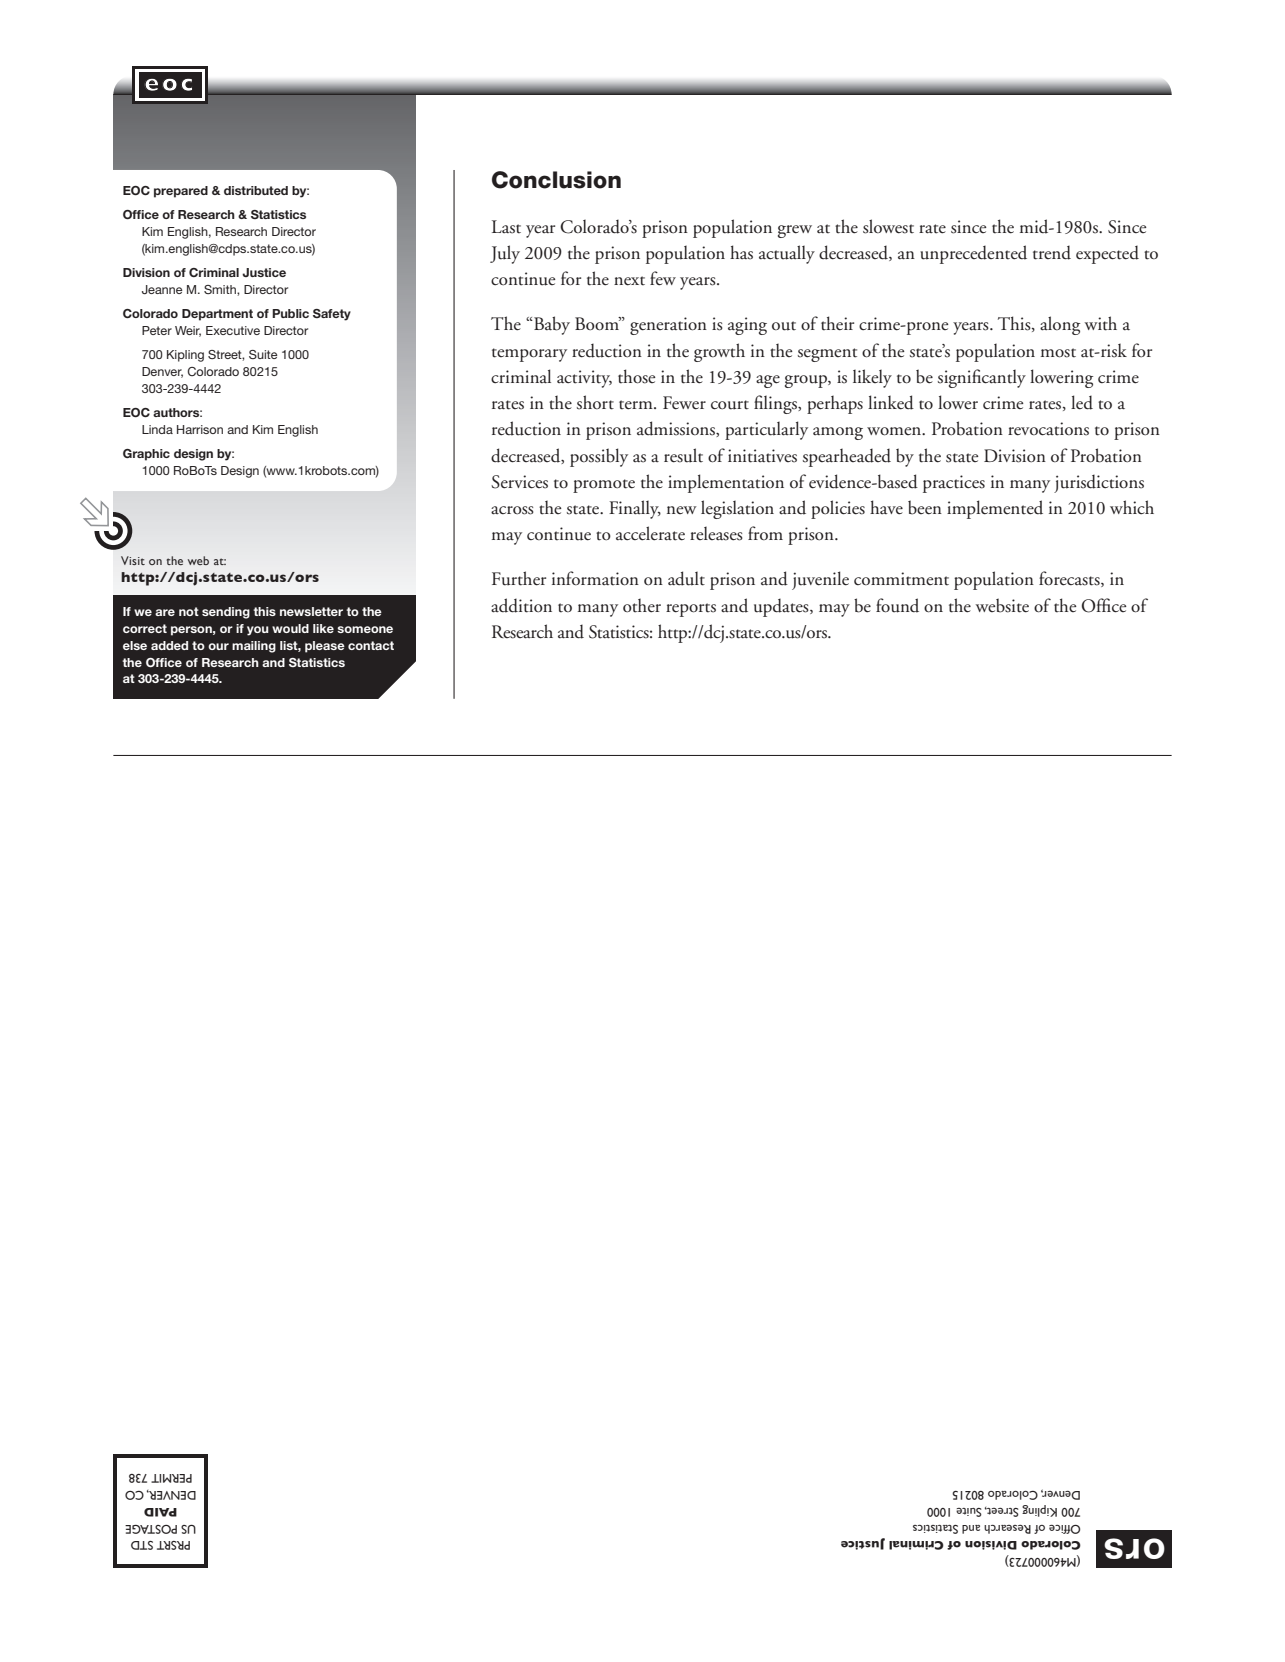 The width and height of the image is (1285, 1662). What do you see at coordinates (888, 226) in the image?
I see `slowest` at bounding box center [888, 226].
